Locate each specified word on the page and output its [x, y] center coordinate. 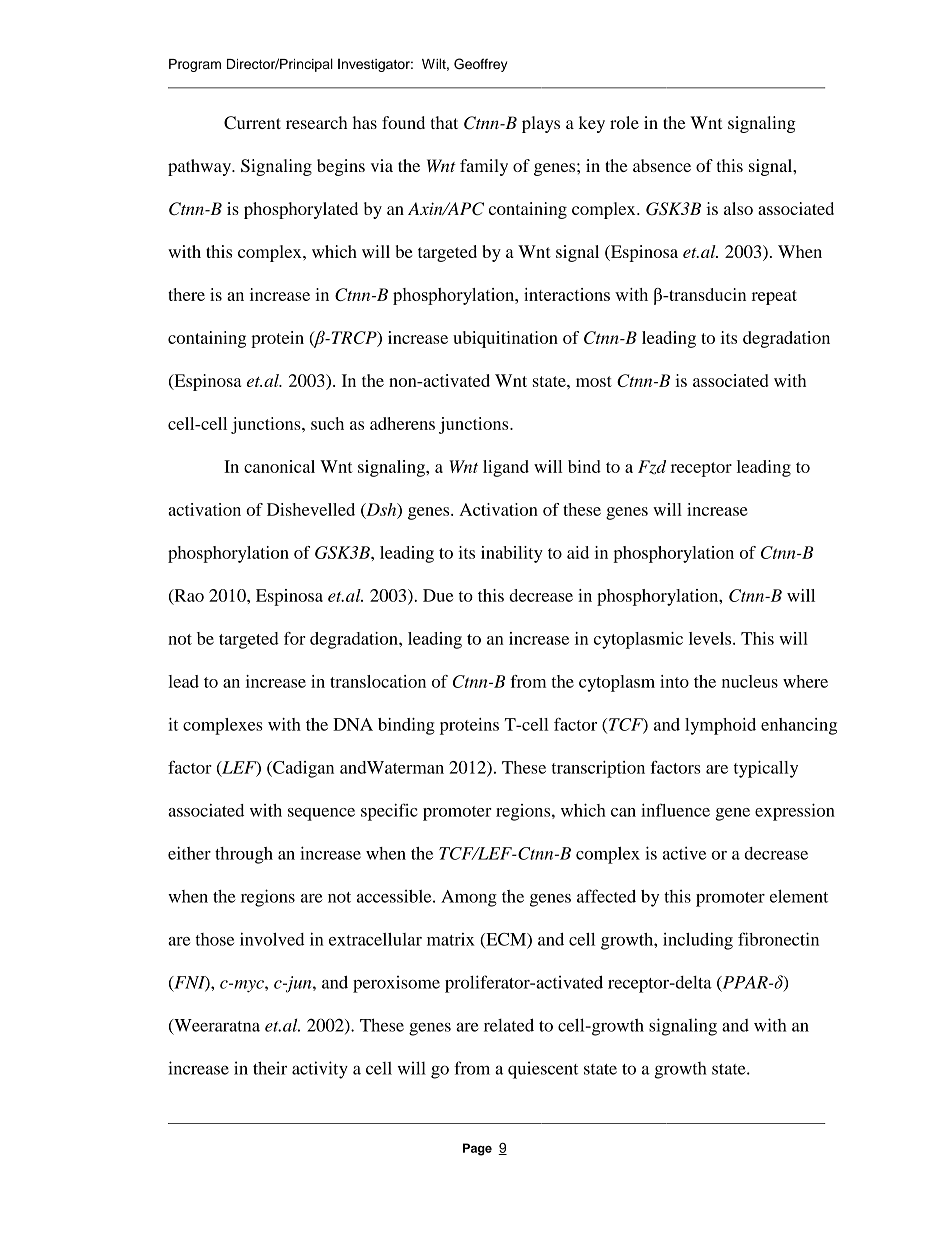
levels [711, 638]
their [270, 1068]
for [294, 638]
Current [252, 122]
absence [662, 165]
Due [438, 595]
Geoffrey [480, 65]
